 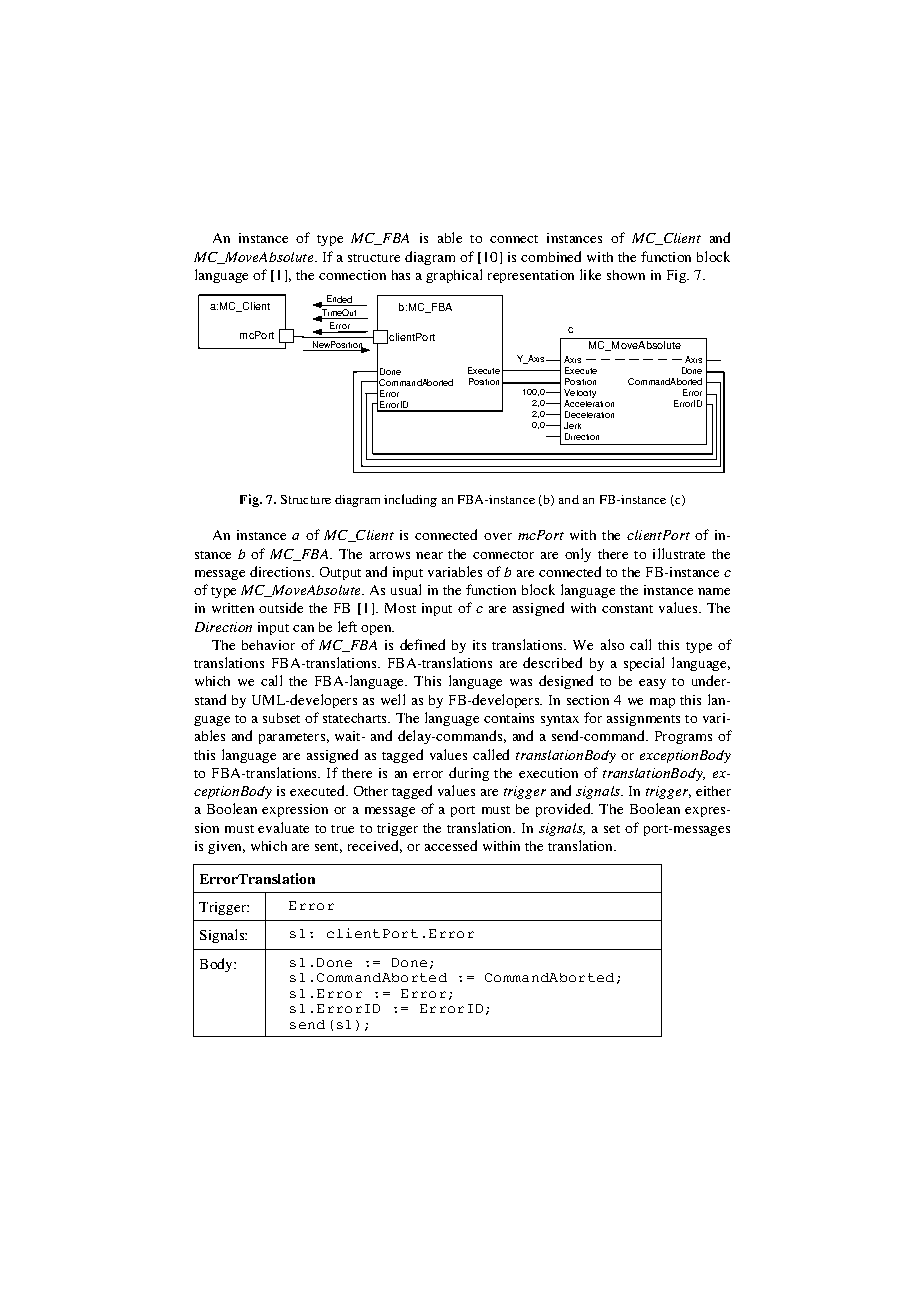 I want to click on Ended, so click(x=339, y=299).
